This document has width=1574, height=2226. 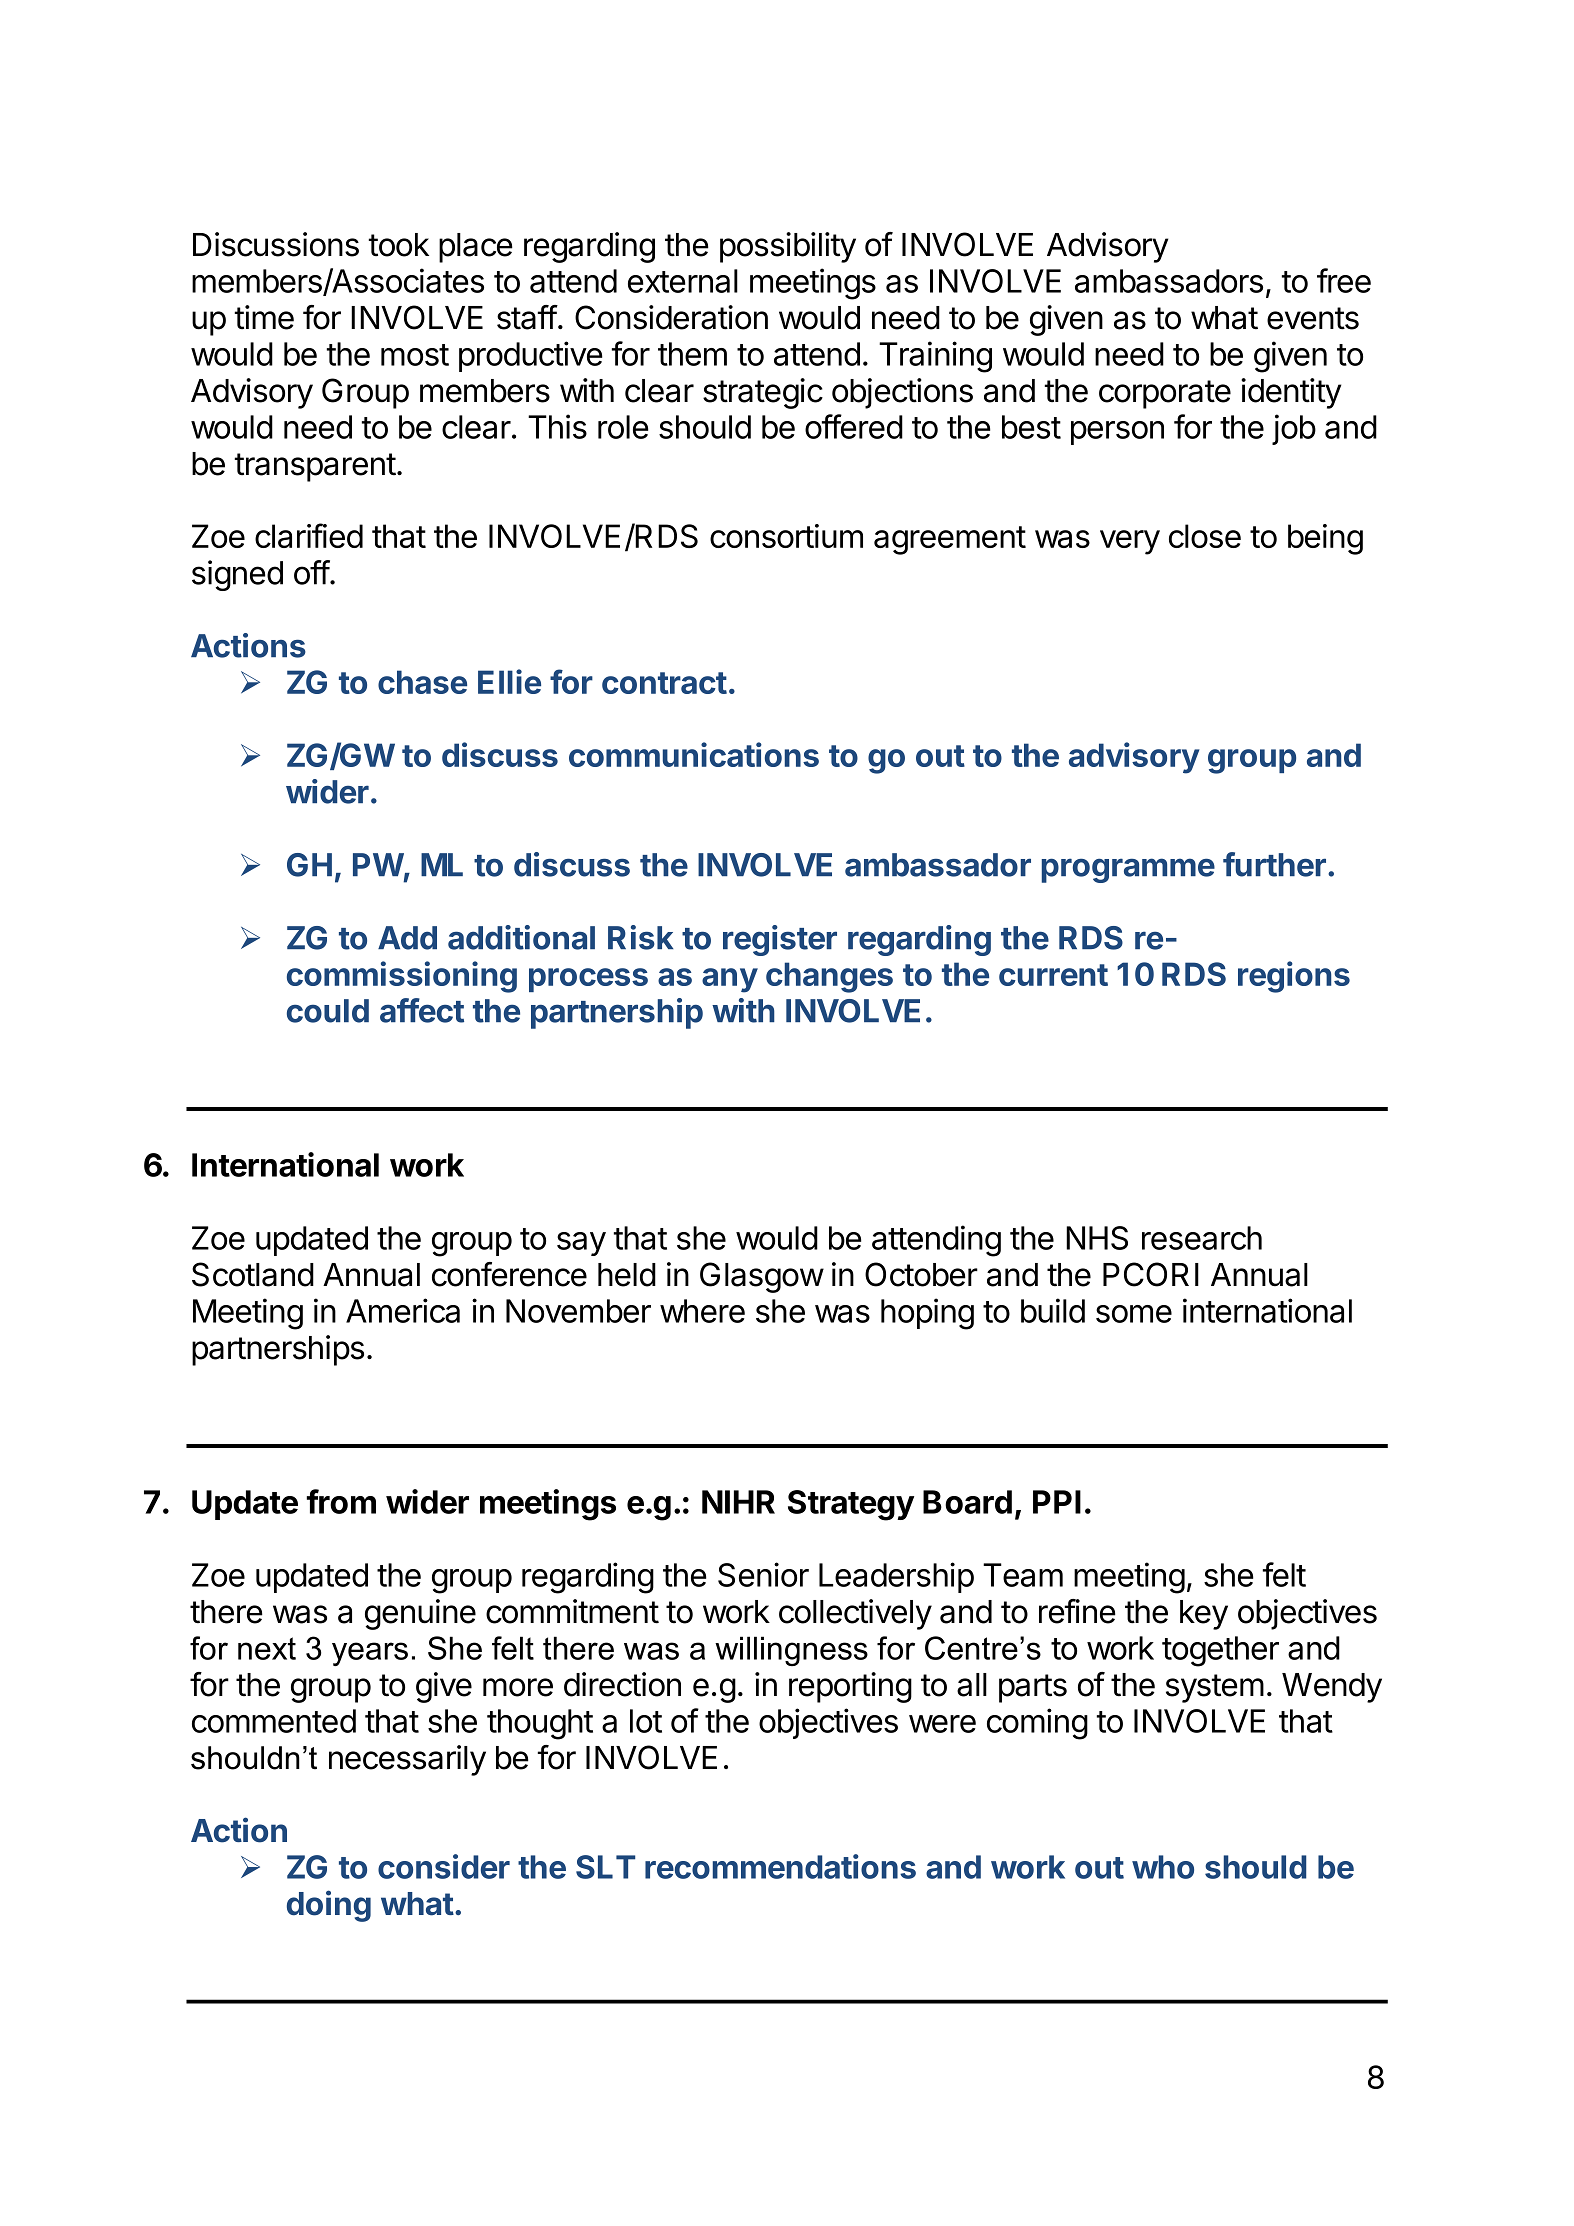 I want to click on took, so click(x=398, y=245).
